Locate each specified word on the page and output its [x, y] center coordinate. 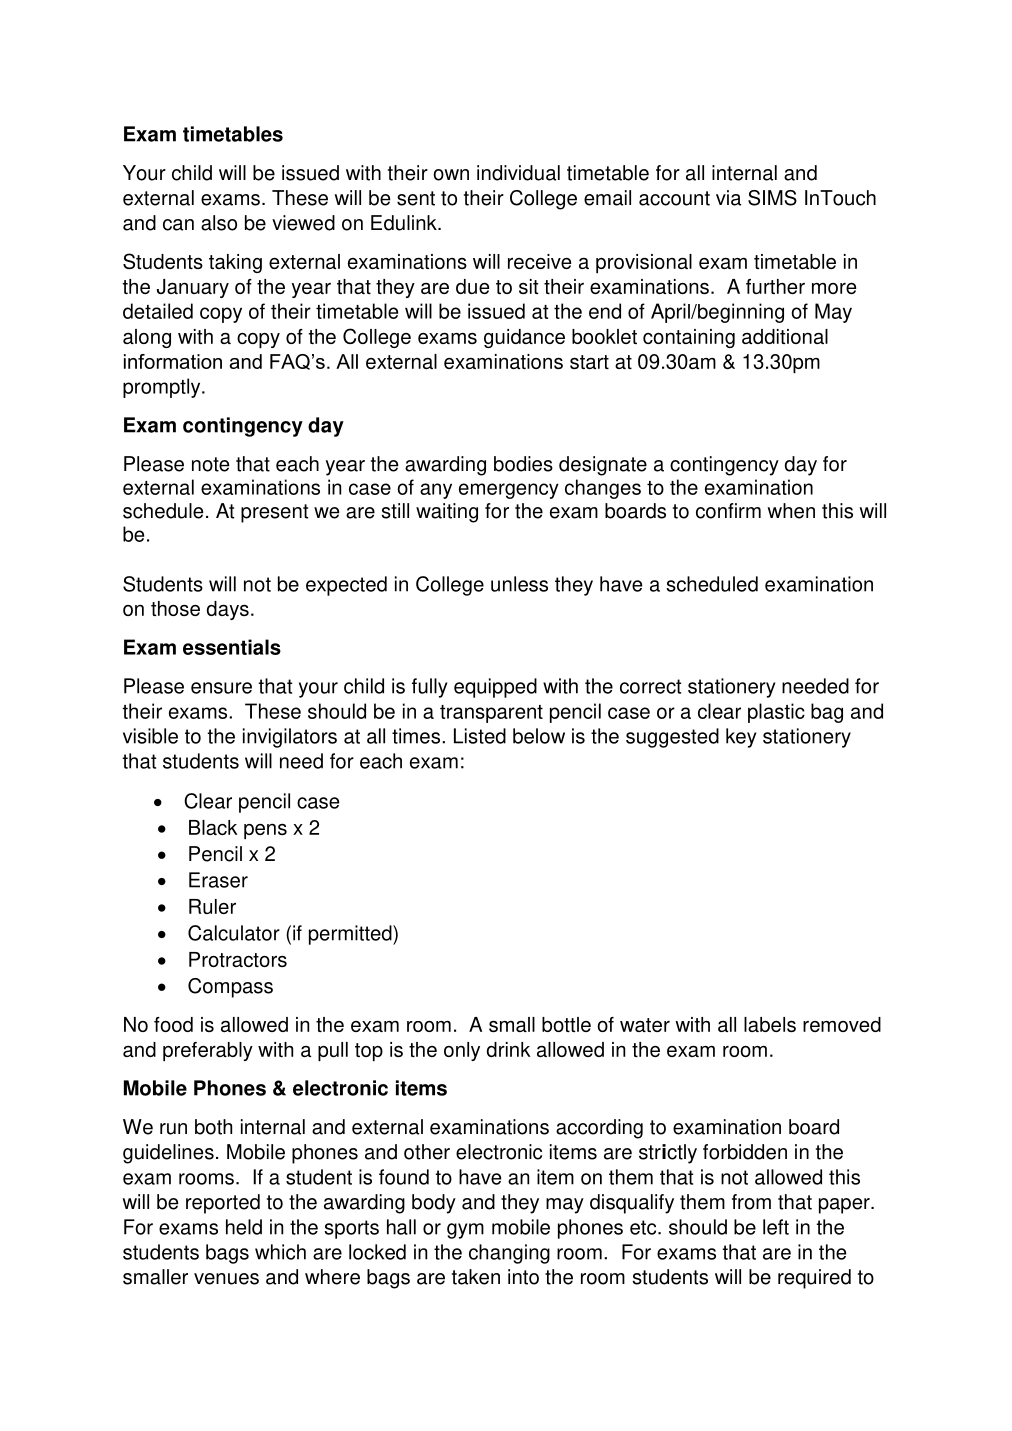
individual [518, 173]
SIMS [772, 198]
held [244, 1227]
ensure [221, 688]
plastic [776, 713]
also [219, 223]
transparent [491, 714]
